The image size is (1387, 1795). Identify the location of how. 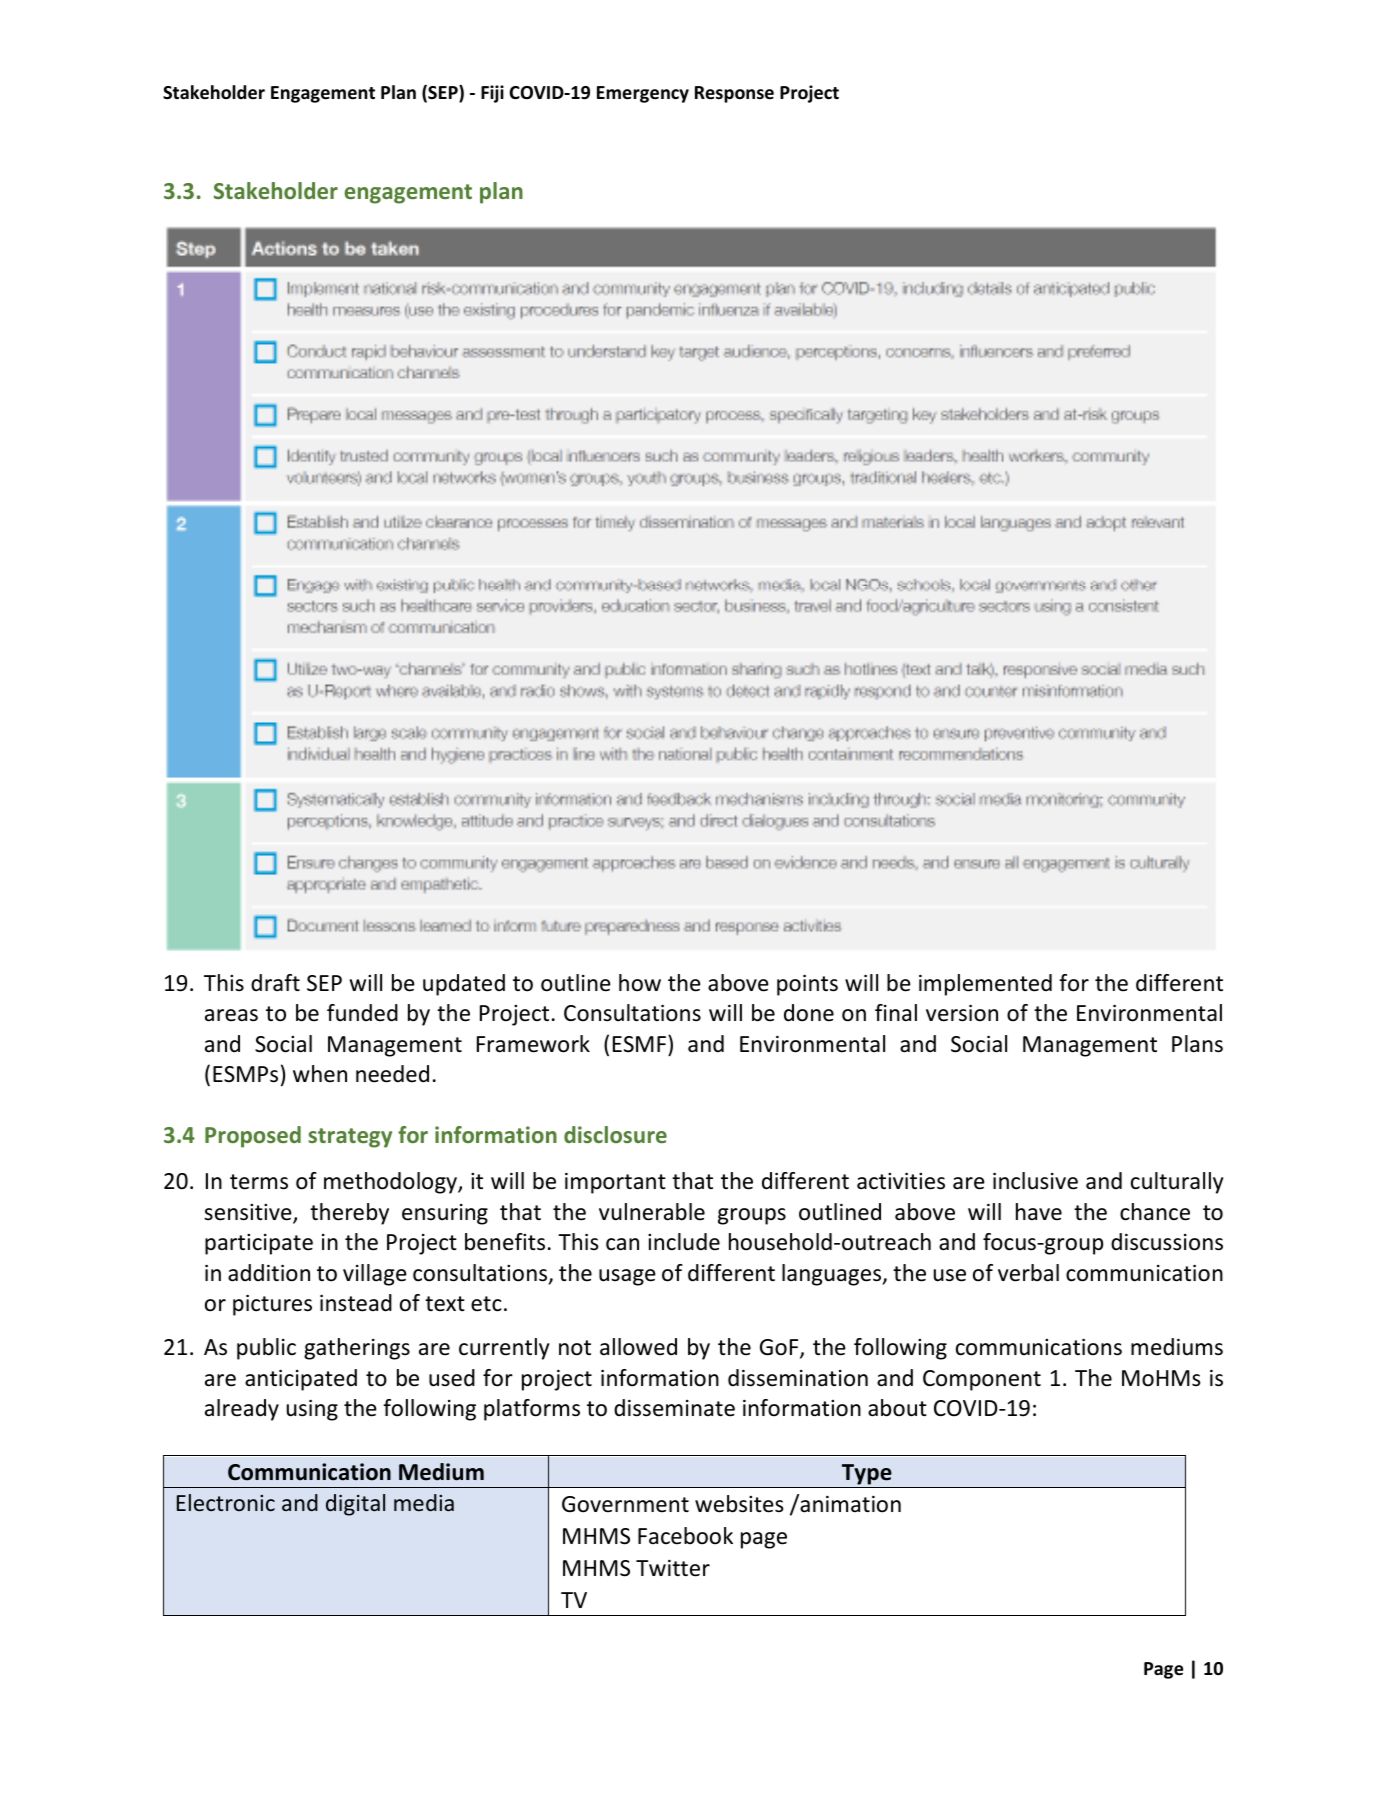
(640, 983).
